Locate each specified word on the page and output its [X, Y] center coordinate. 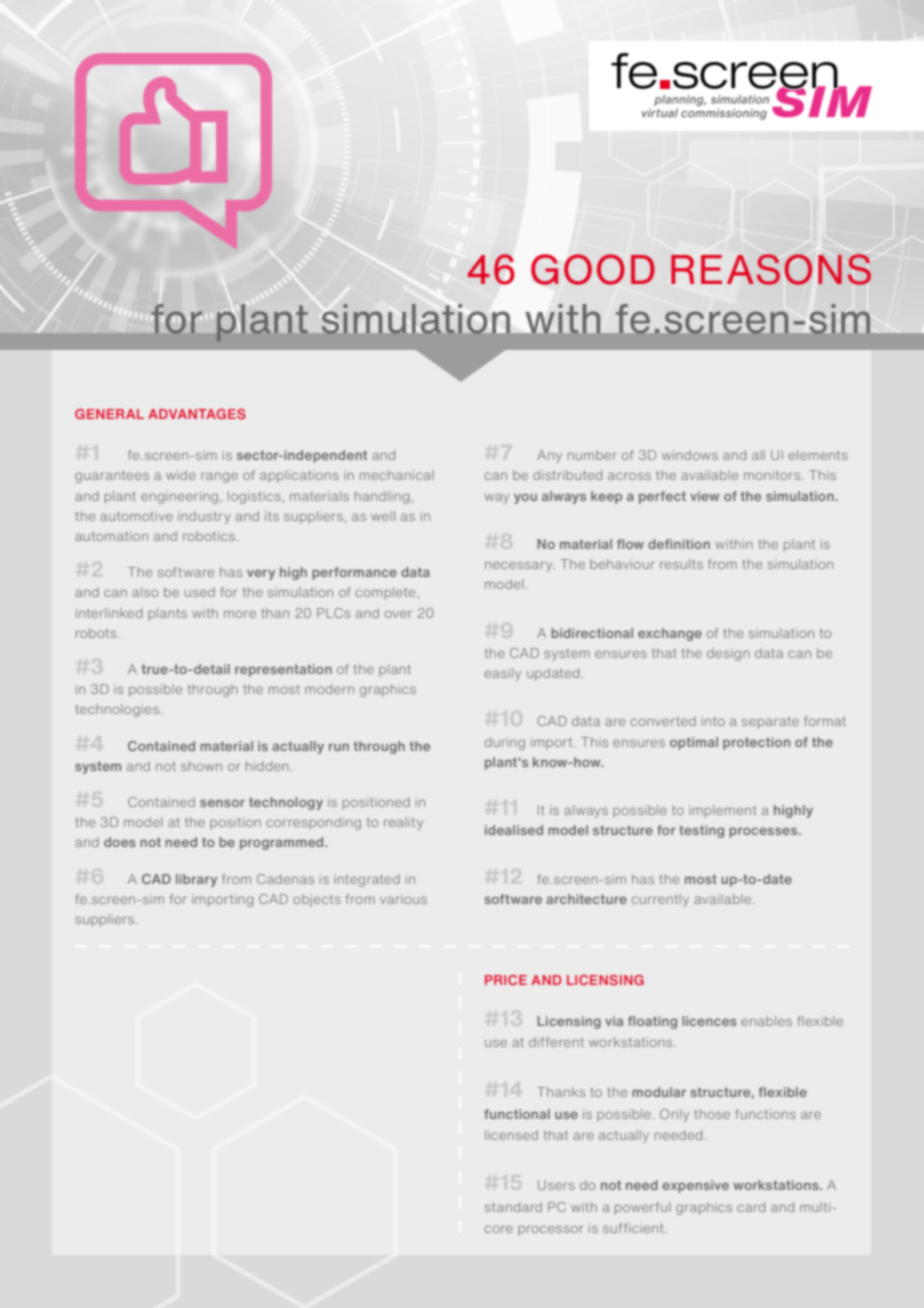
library [196, 880]
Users [556, 1185]
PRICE [506, 980]
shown [201, 766]
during [505, 743]
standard [513, 1207]
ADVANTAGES [197, 414]
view [705, 496]
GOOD [593, 269]
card [751, 1207]
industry [204, 517]
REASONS [771, 269]
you [525, 499]
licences [709, 1021]
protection [756, 743]
